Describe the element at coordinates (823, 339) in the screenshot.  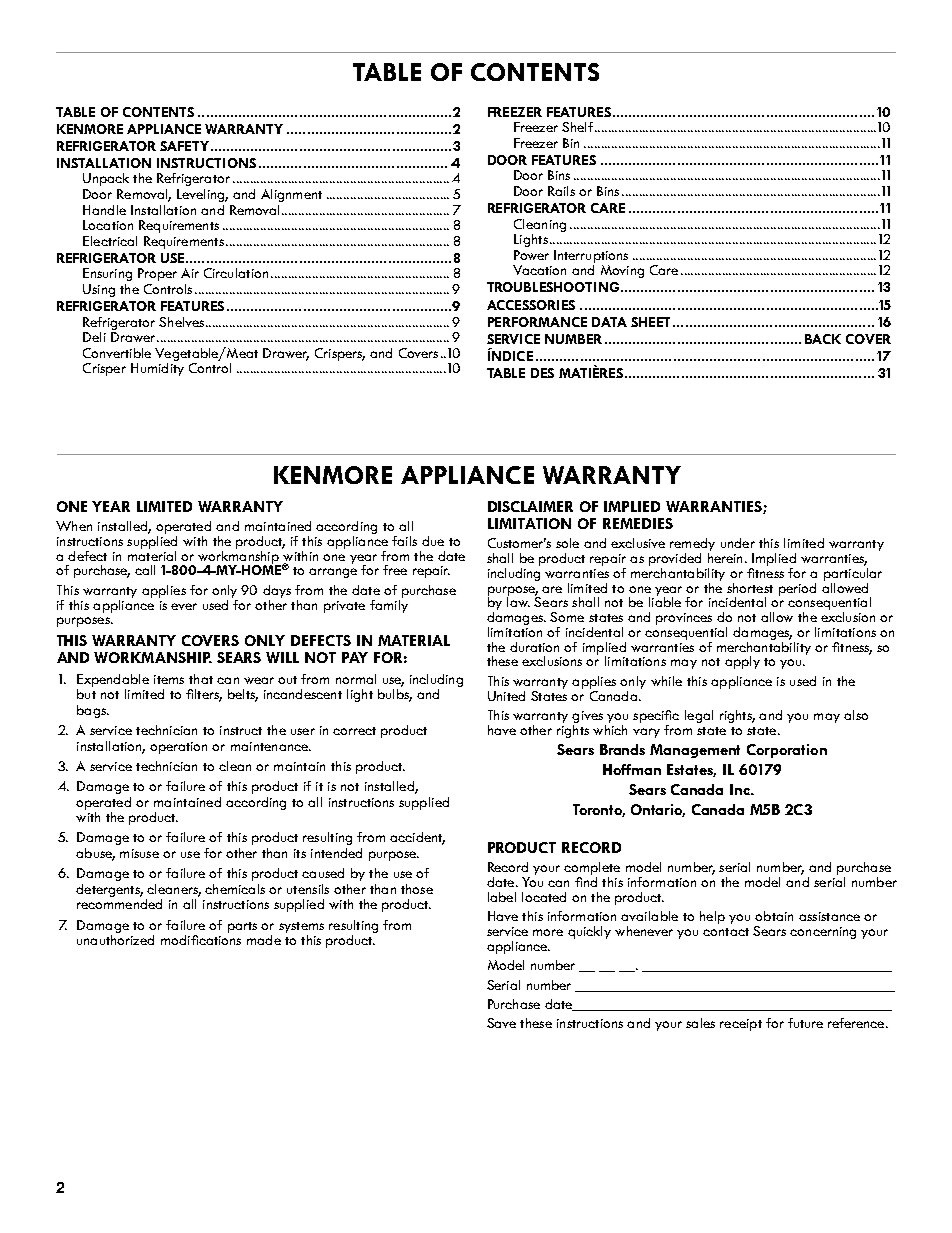
I see `BACK` at that location.
